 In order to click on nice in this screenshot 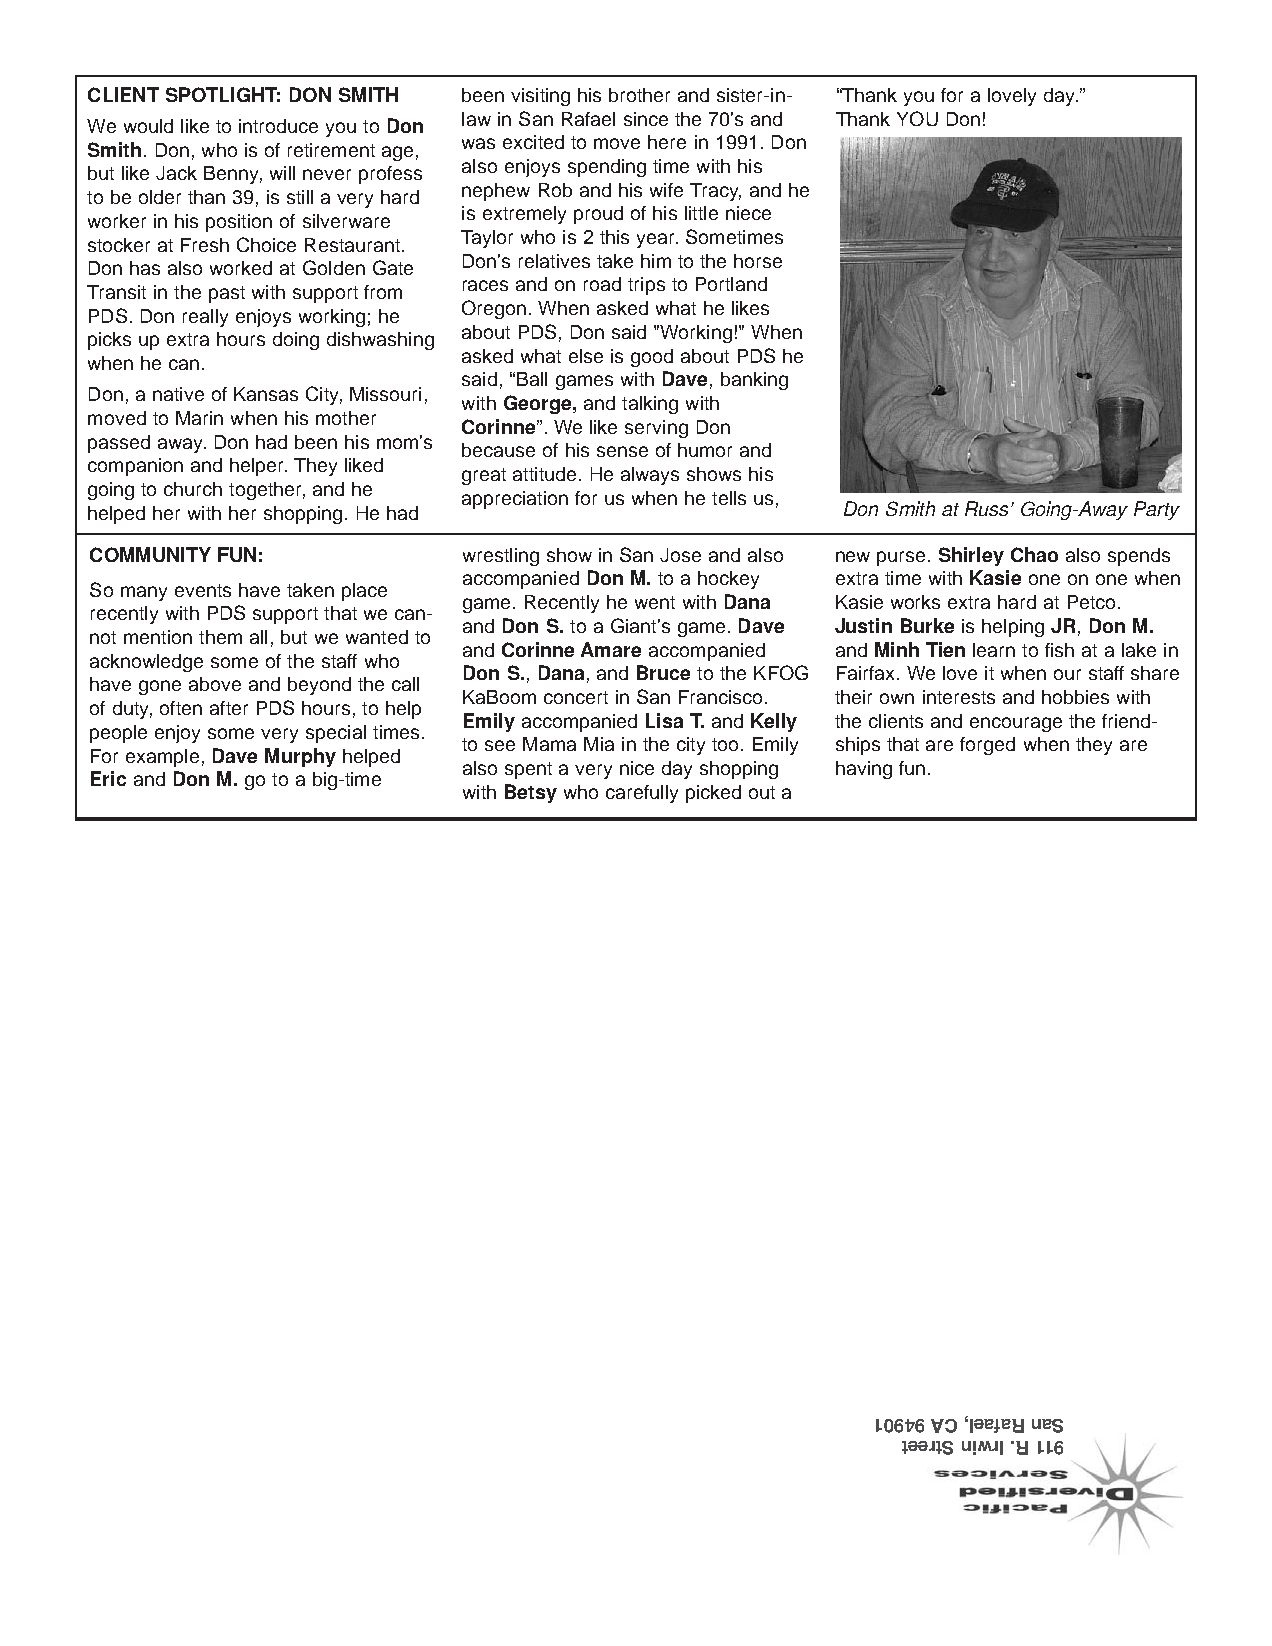, I will do `click(637, 768)`.
